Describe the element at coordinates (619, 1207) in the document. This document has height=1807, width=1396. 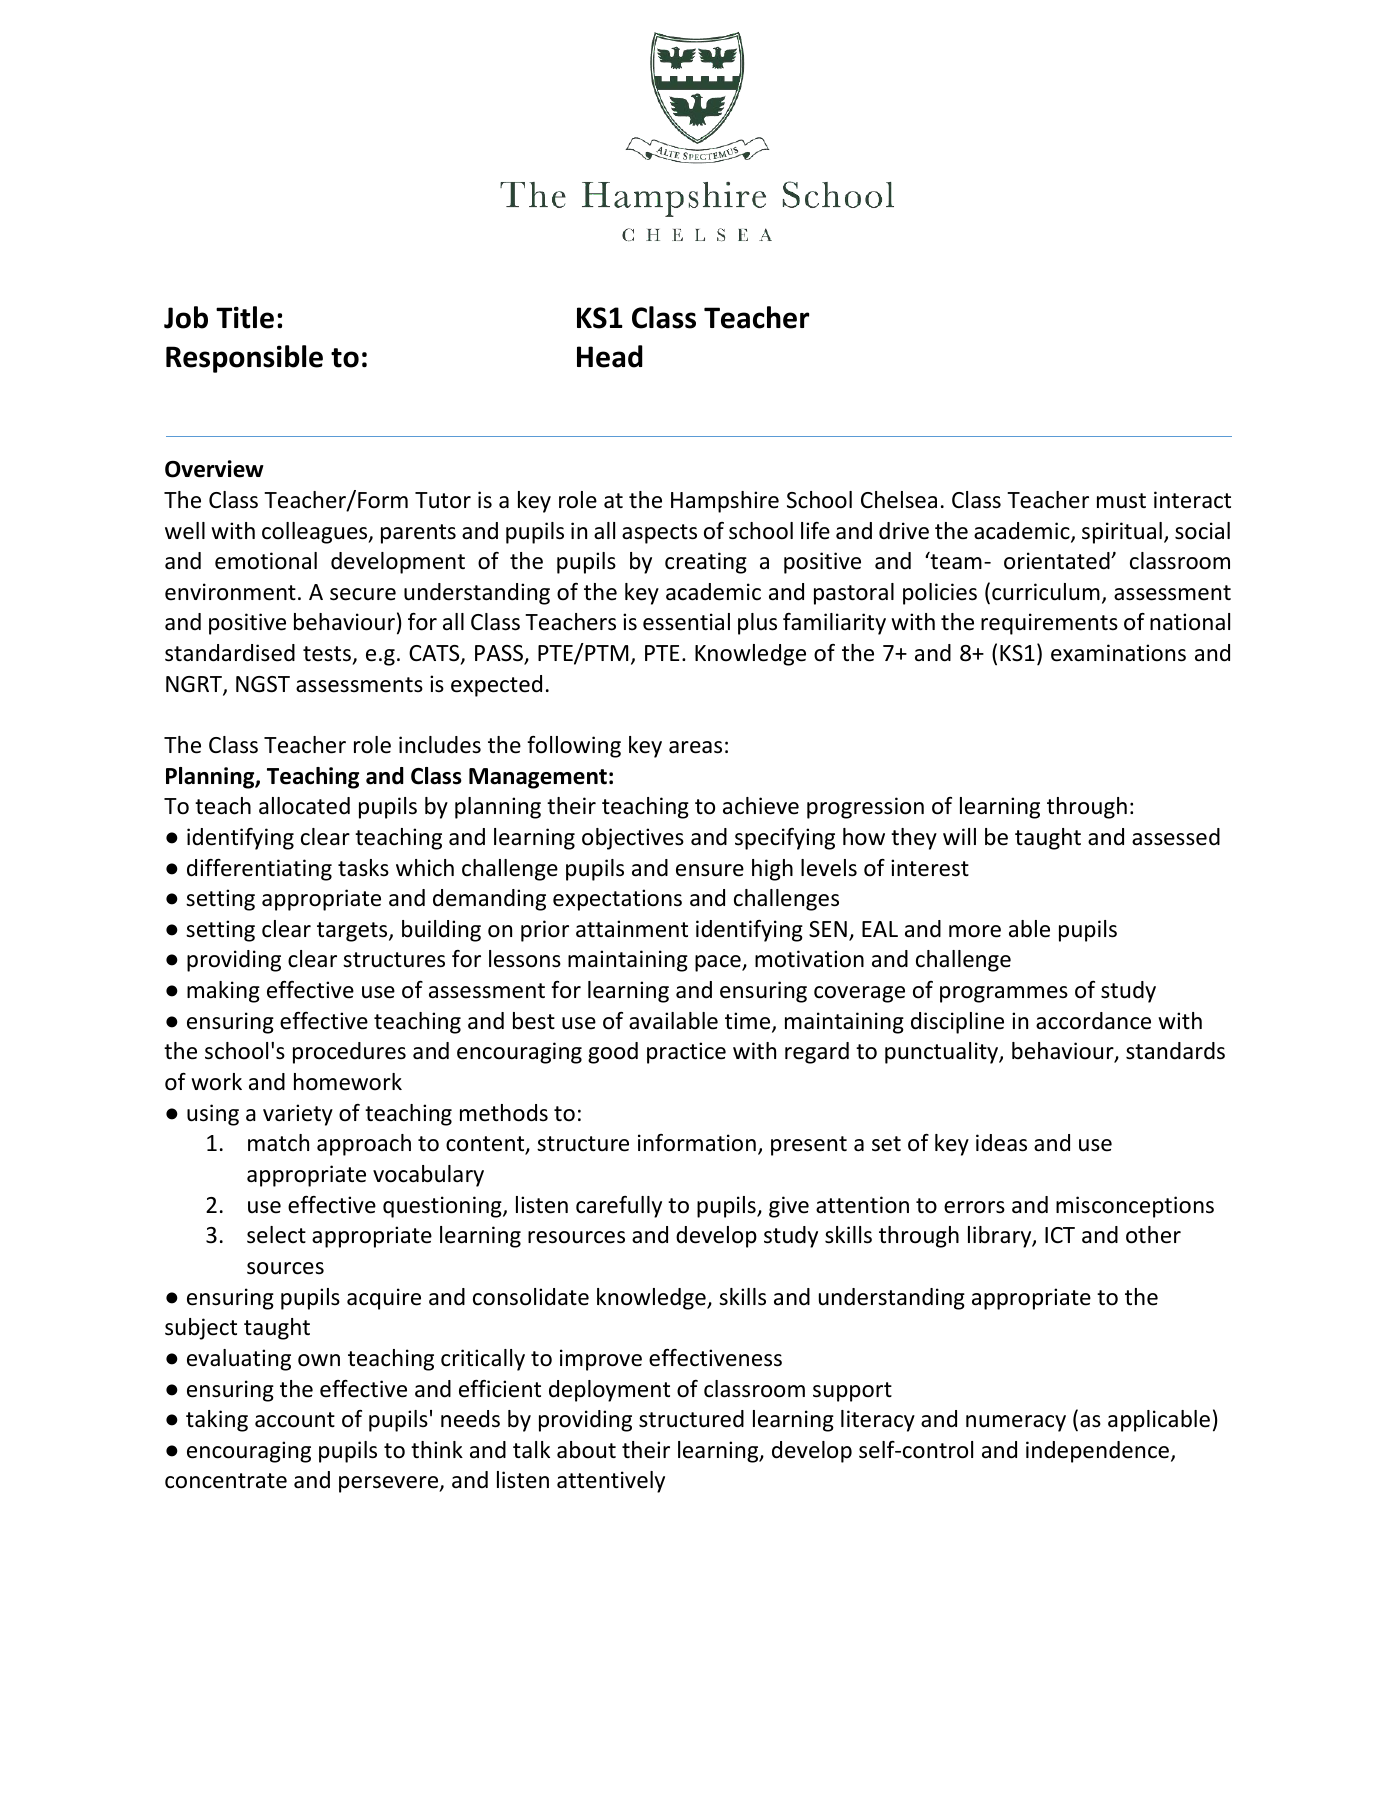
I see `carefully` at that location.
